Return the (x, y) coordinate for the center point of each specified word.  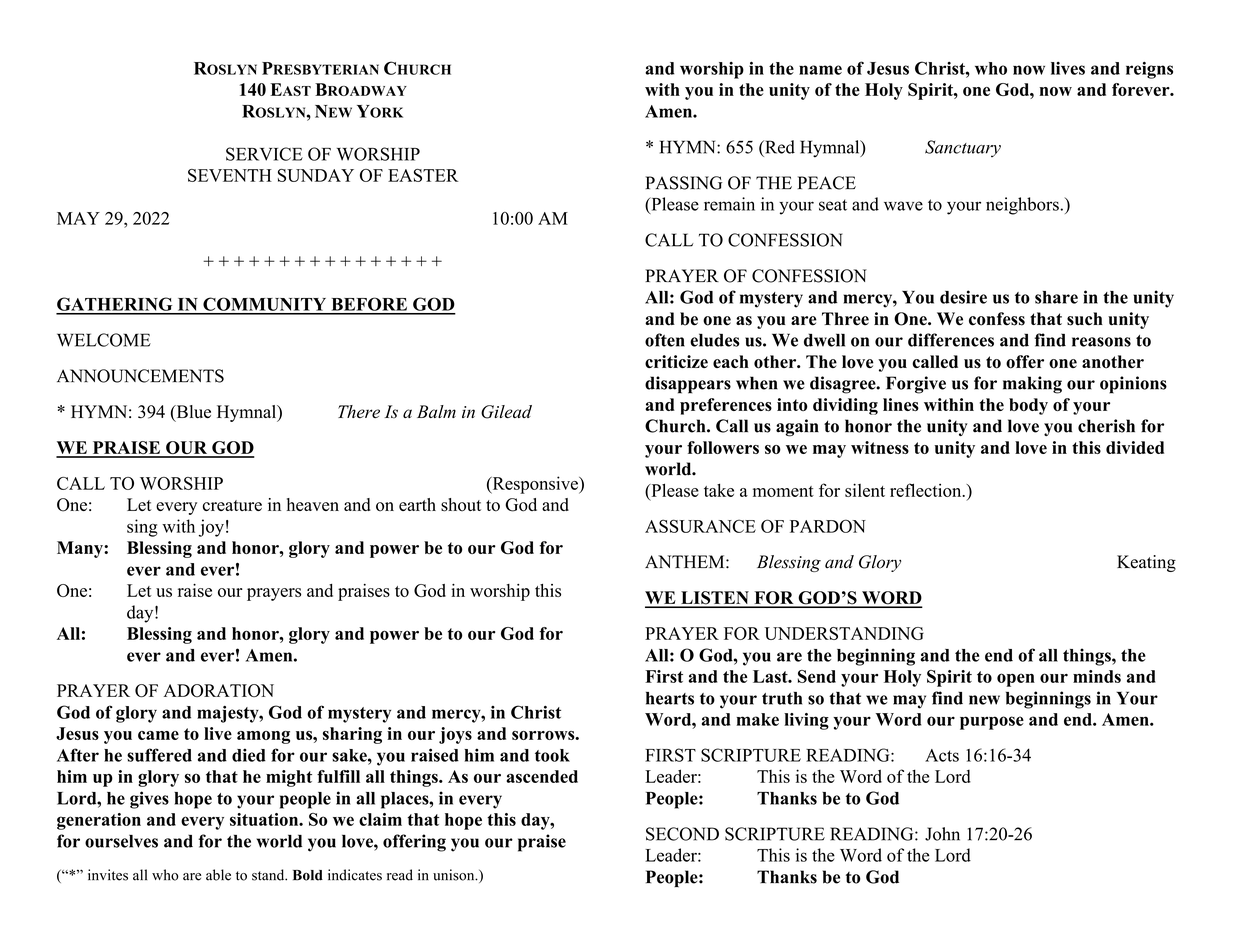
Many (81, 549)
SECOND (682, 834)
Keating (1146, 563)
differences (951, 340)
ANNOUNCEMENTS (140, 376)
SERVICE (264, 154)
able (218, 875)
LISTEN (715, 599)
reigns (1149, 70)
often (665, 340)
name (820, 70)
